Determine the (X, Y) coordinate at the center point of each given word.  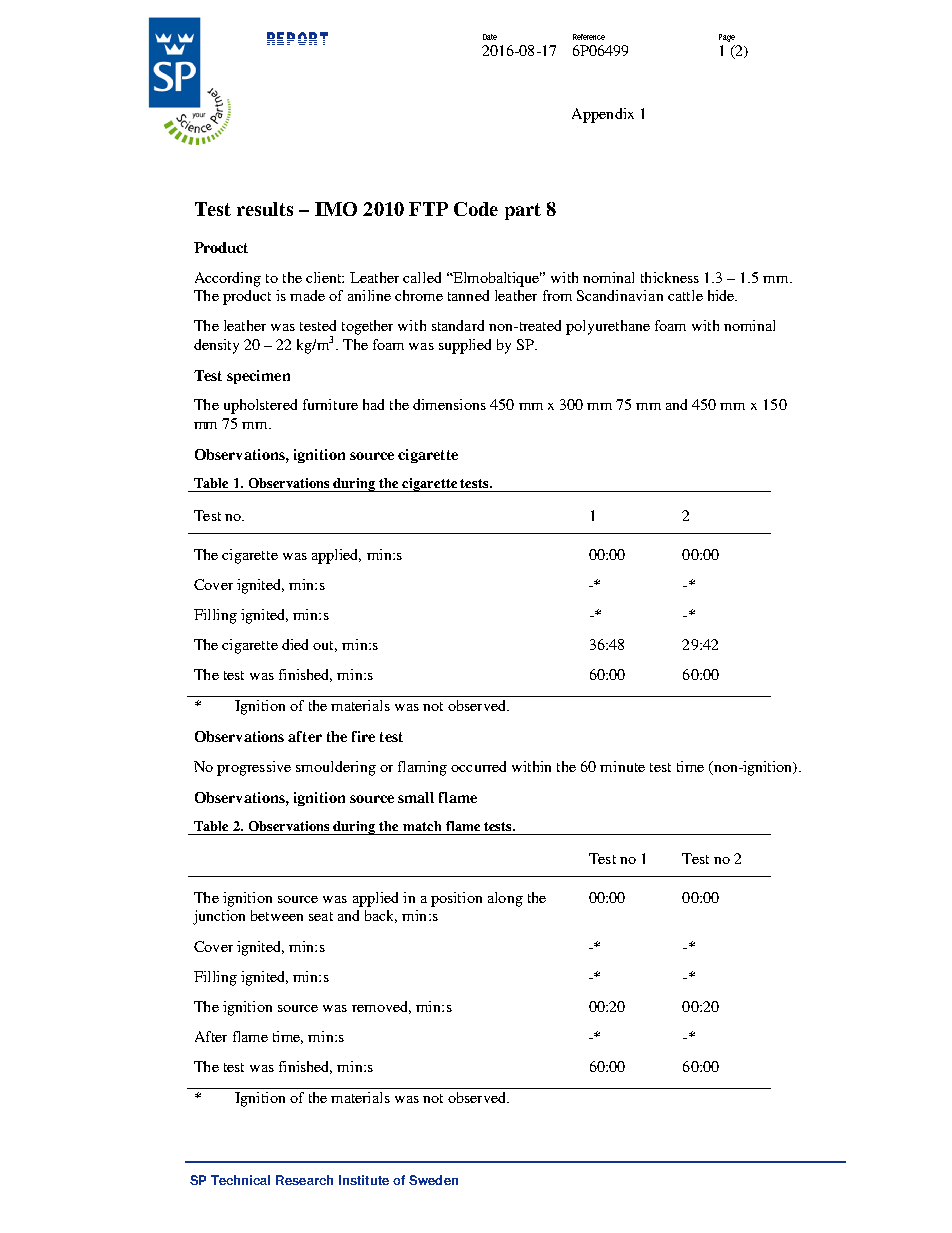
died (295, 644)
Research (304, 1180)
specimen (258, 377)
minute (622, 766)
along (505, 899)
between (277, 915)
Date (490, 37)
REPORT (297, 38)
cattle (685, 295)
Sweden (433, 1180)
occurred (478, 766)
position (456, 899)
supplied (465, 346)
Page (727, 38)
